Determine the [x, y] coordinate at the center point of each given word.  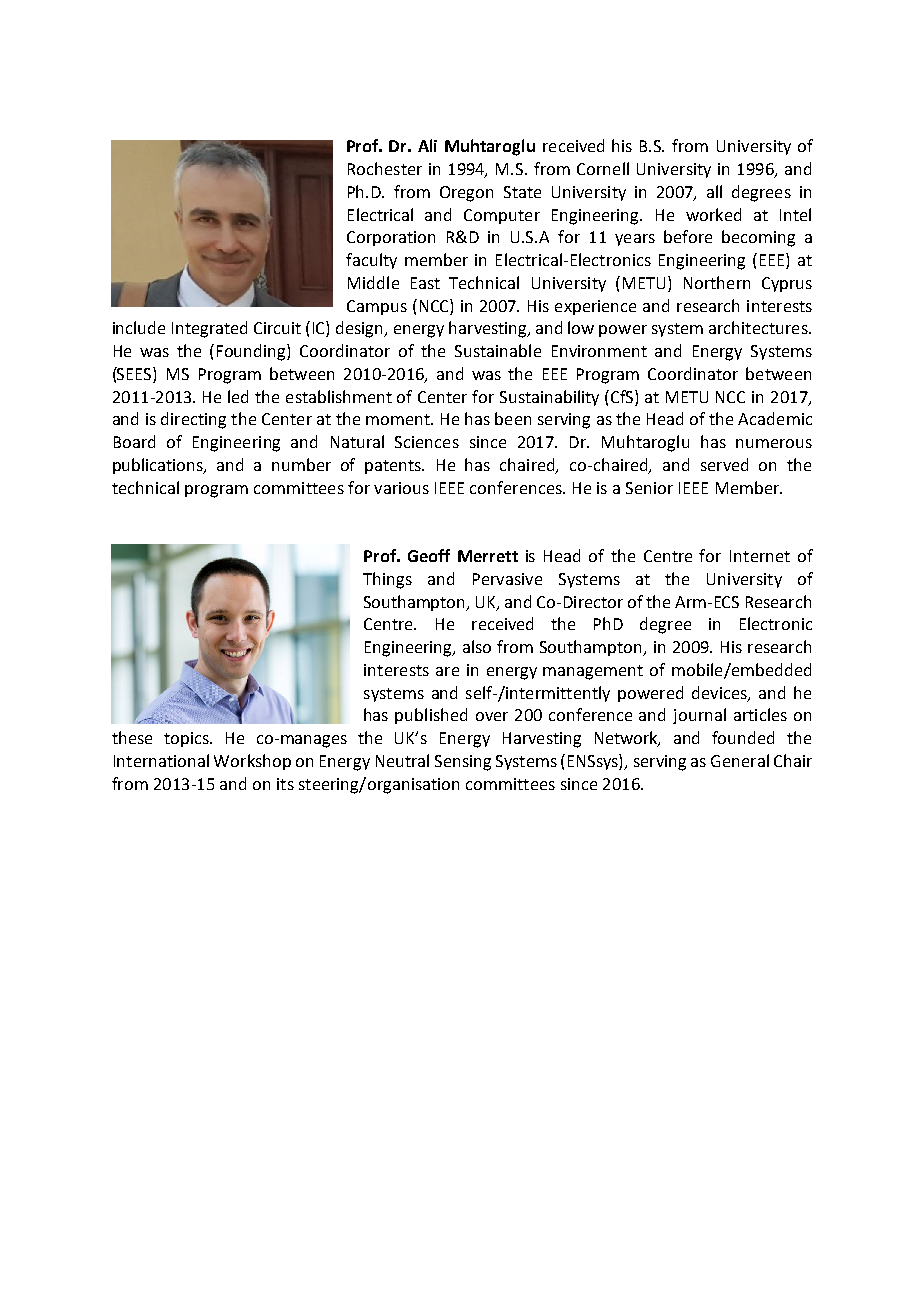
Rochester [385, 168]
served [724, 464]
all [714, 191]
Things [387, 580]
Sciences [427, 442]
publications [159, 466]
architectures [759, 327]
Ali [427, 145]
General [740, 760]
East [425, 283]
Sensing [463, 763]
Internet [760, 556]
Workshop [252, 762]
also [477, 646]
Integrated [209, 329]
